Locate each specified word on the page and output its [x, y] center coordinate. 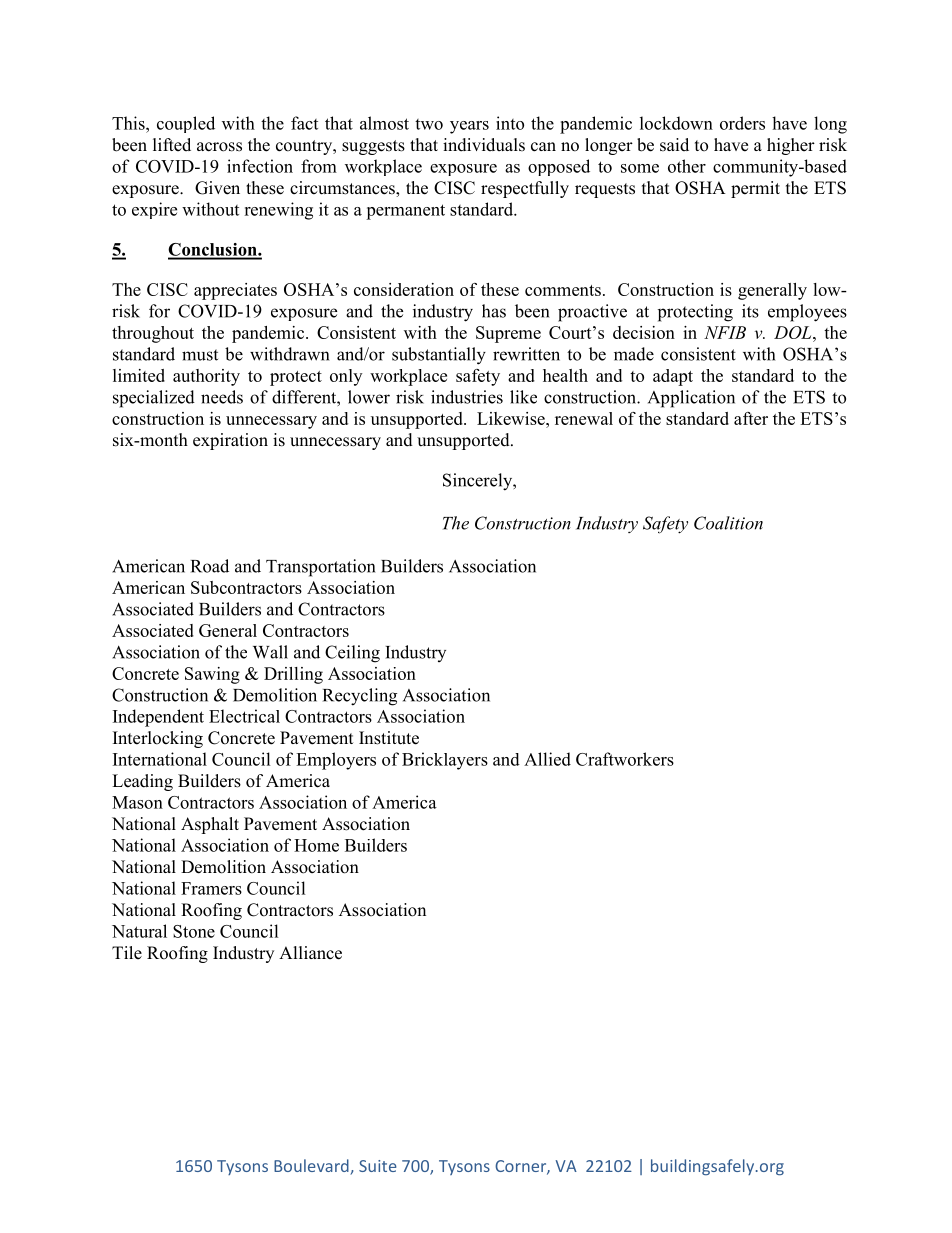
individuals [484, 145]
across [219, 147]
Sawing [212, 675]
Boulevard [312, 1167]
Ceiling [352, 654]
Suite [378, 1166]
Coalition [728, 523]
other [687, 166]
